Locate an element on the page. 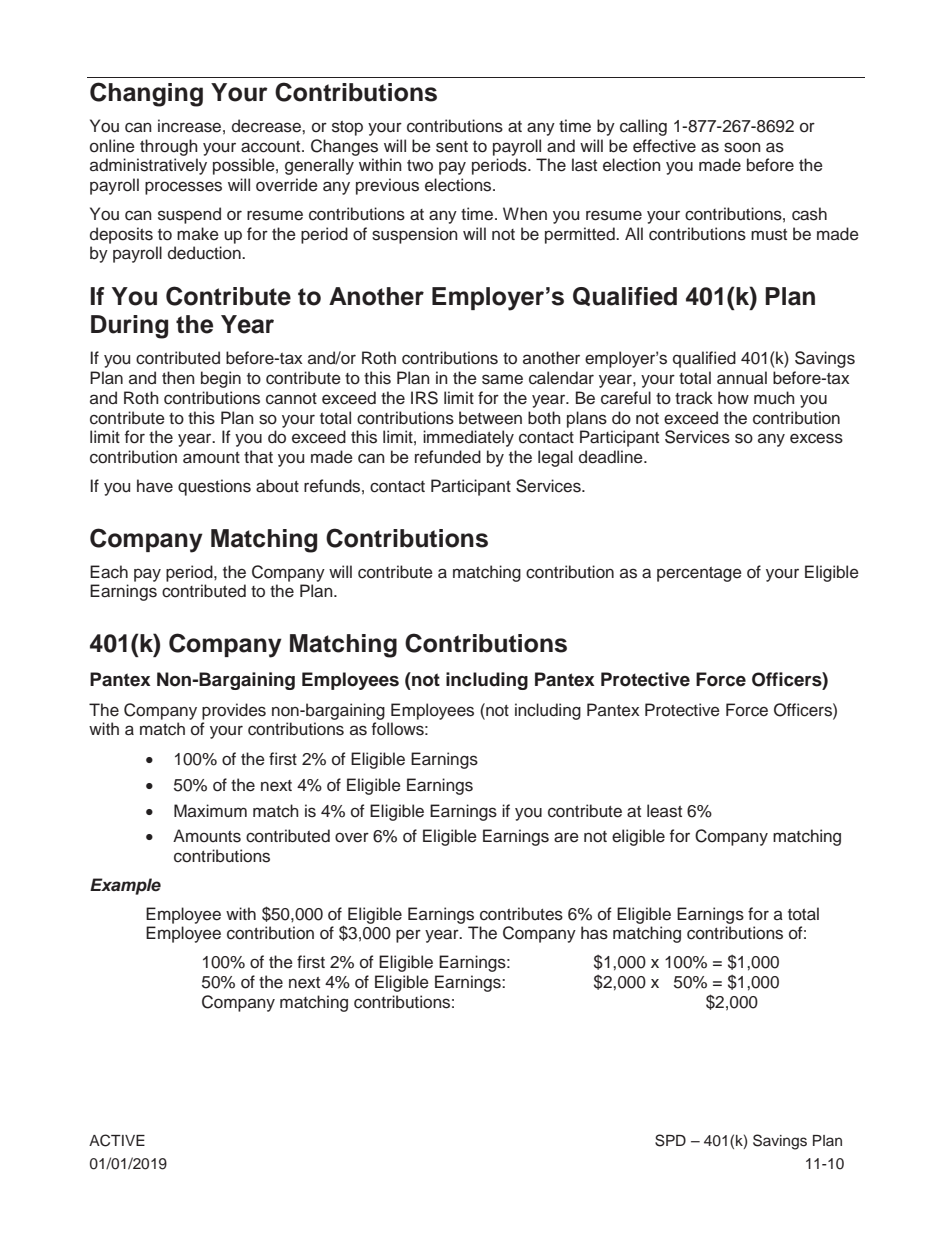  Each is located at coordinates (109, 572).
